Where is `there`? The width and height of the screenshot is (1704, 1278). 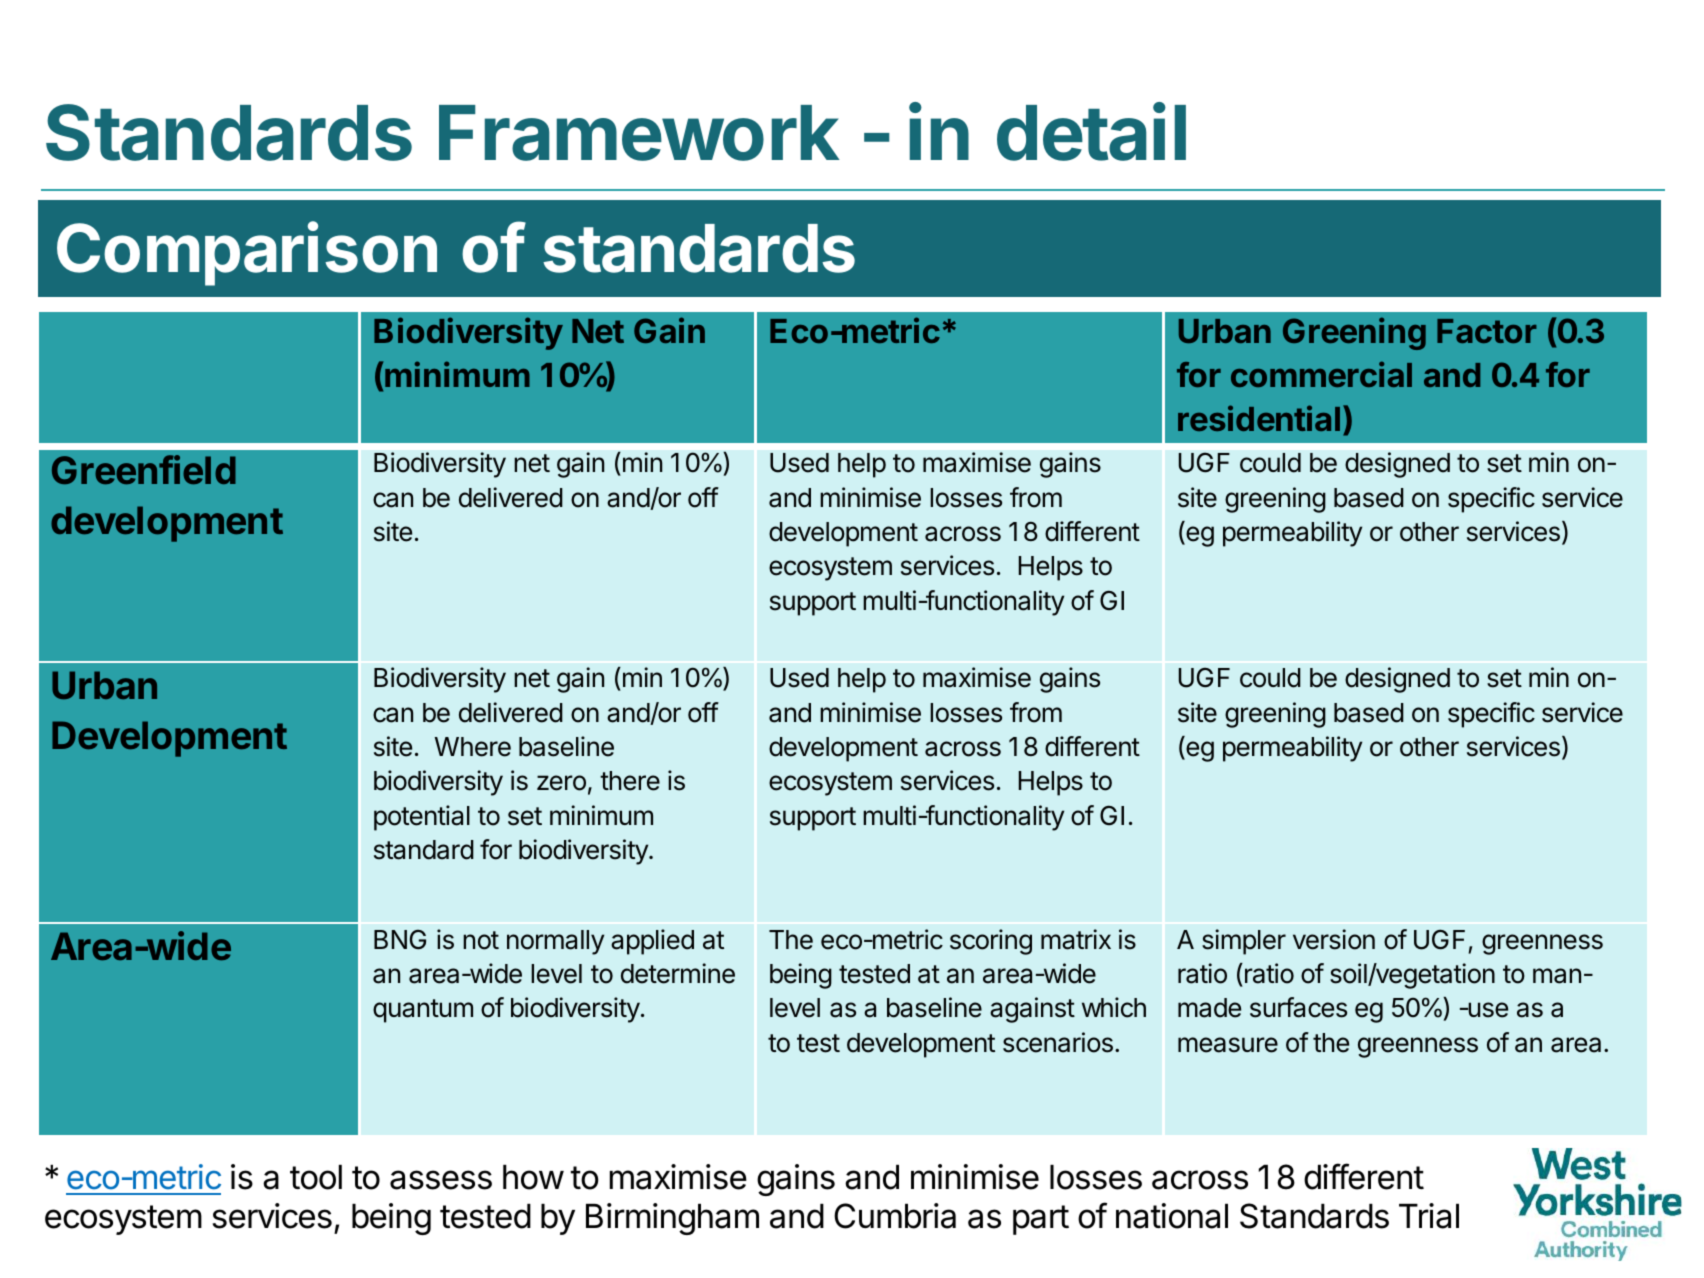
there is located at coordinates (630, 781).
